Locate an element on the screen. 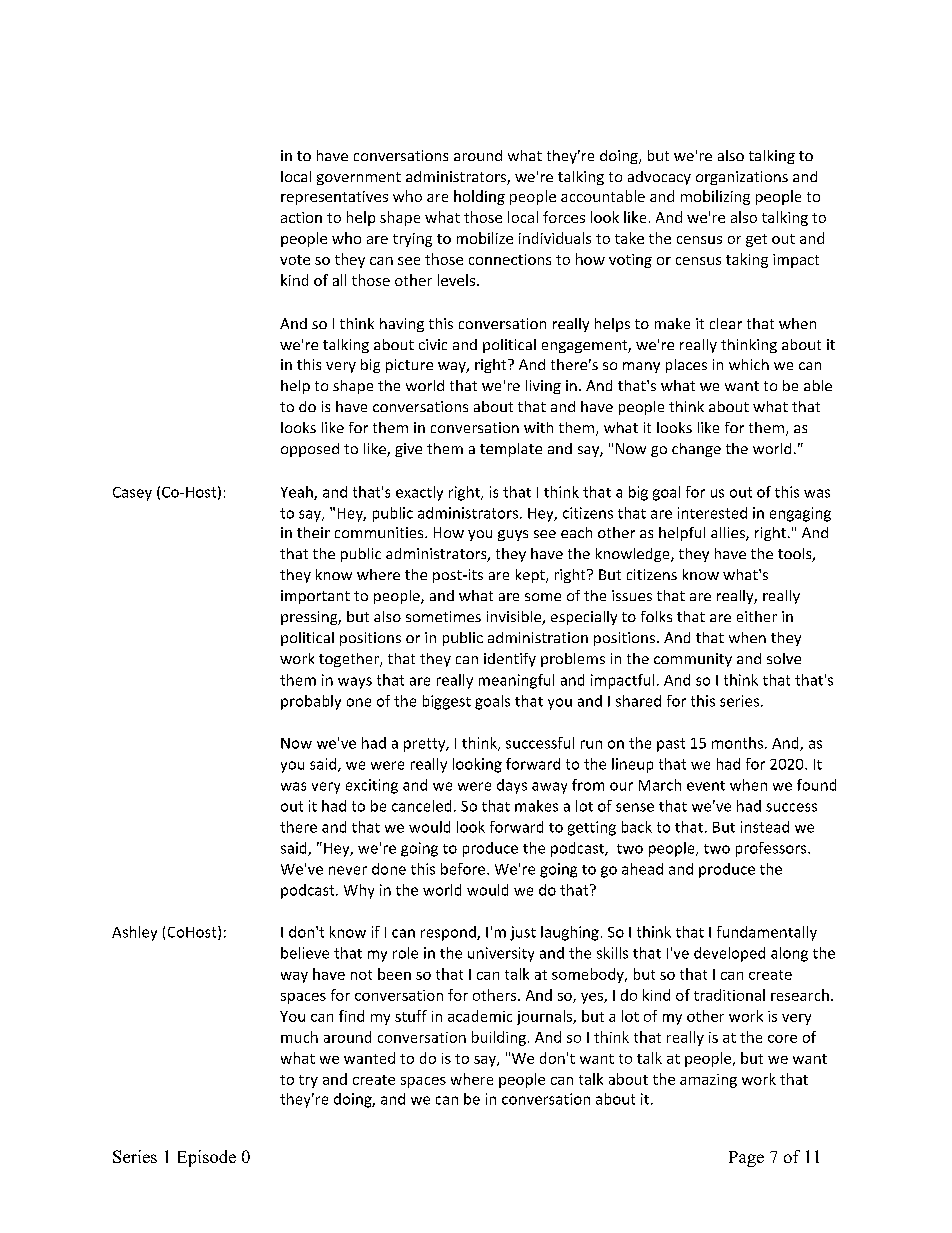 The image size is (952, 1233). holding is located at coordinates (479, 197).
